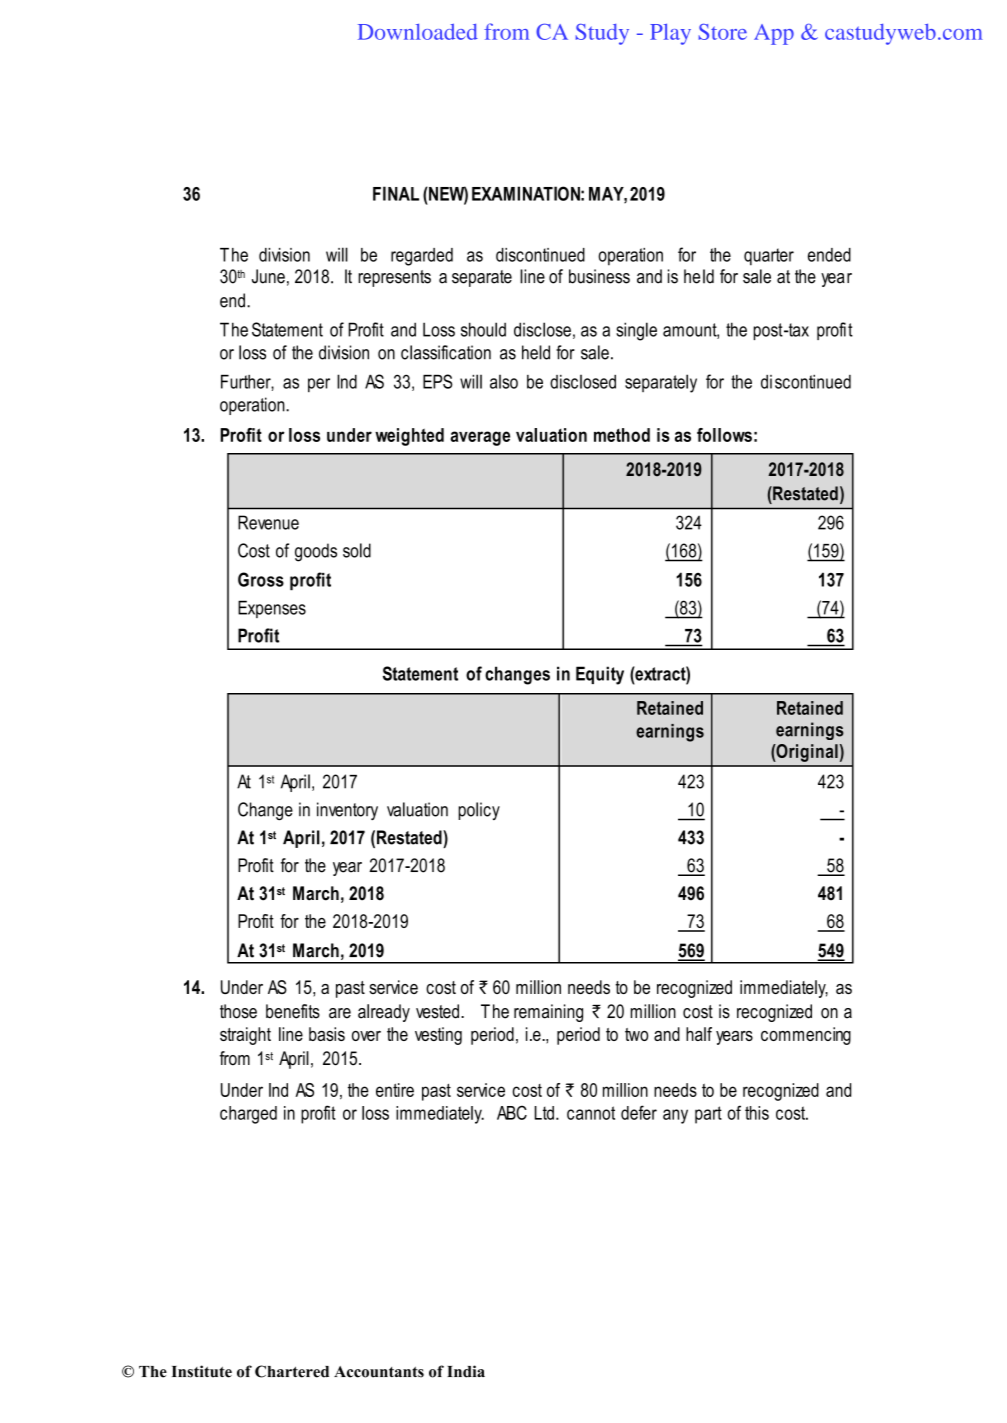 The width and height of the page is (1007, 1423). What do you see at coordinates (272, 609) in the page?
I see `Expenses` at bounding box center [272, 609].
